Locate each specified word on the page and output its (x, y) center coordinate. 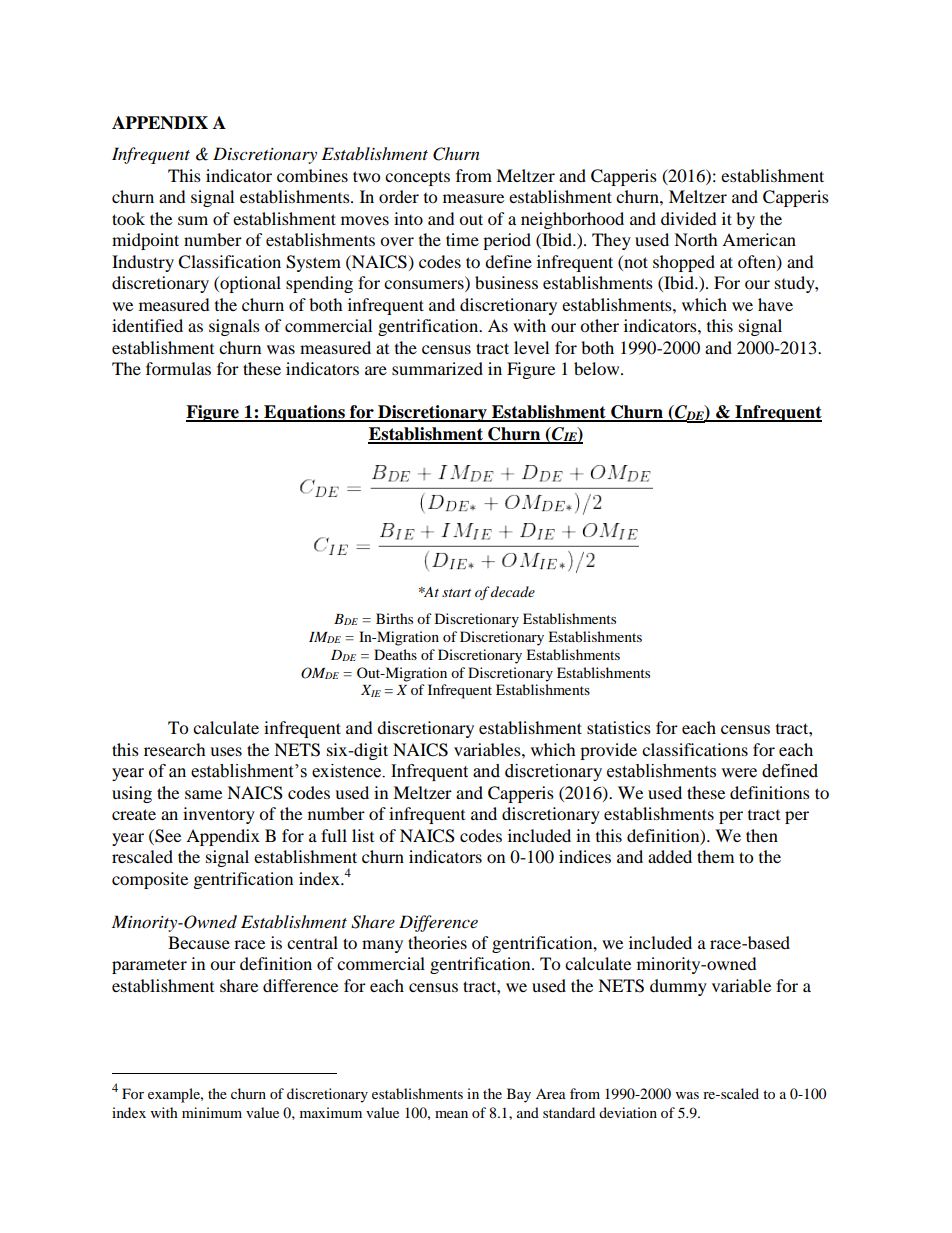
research (175, 749)
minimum (212, 1112)
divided (689, 218)
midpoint (145, 241)
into (408, 218)
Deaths (395, 654)
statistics (619, 727)
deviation (628, 1112)
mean (451, 1114)
